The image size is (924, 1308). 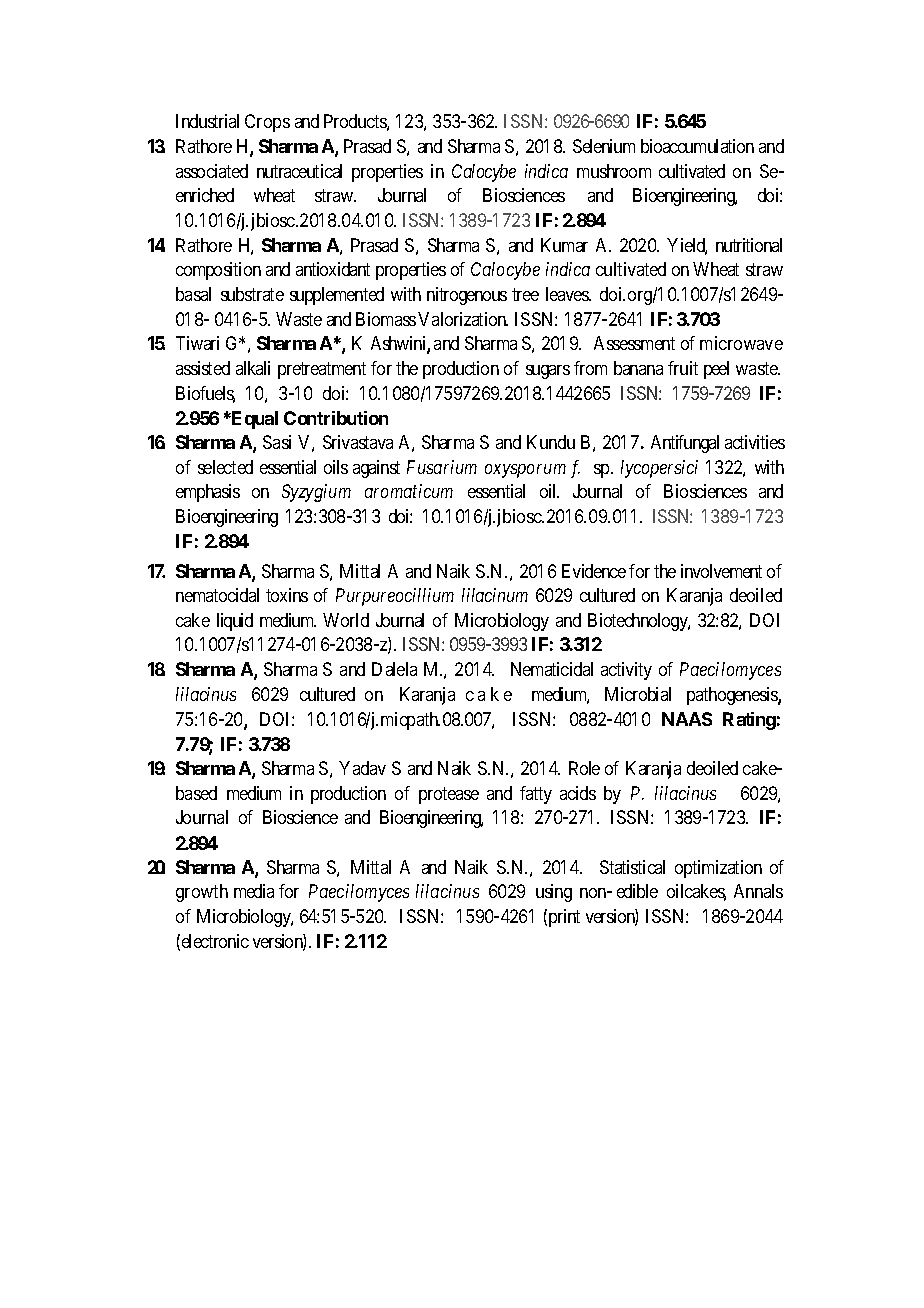 I want to click on Yield, so click(x=687, y=246).
